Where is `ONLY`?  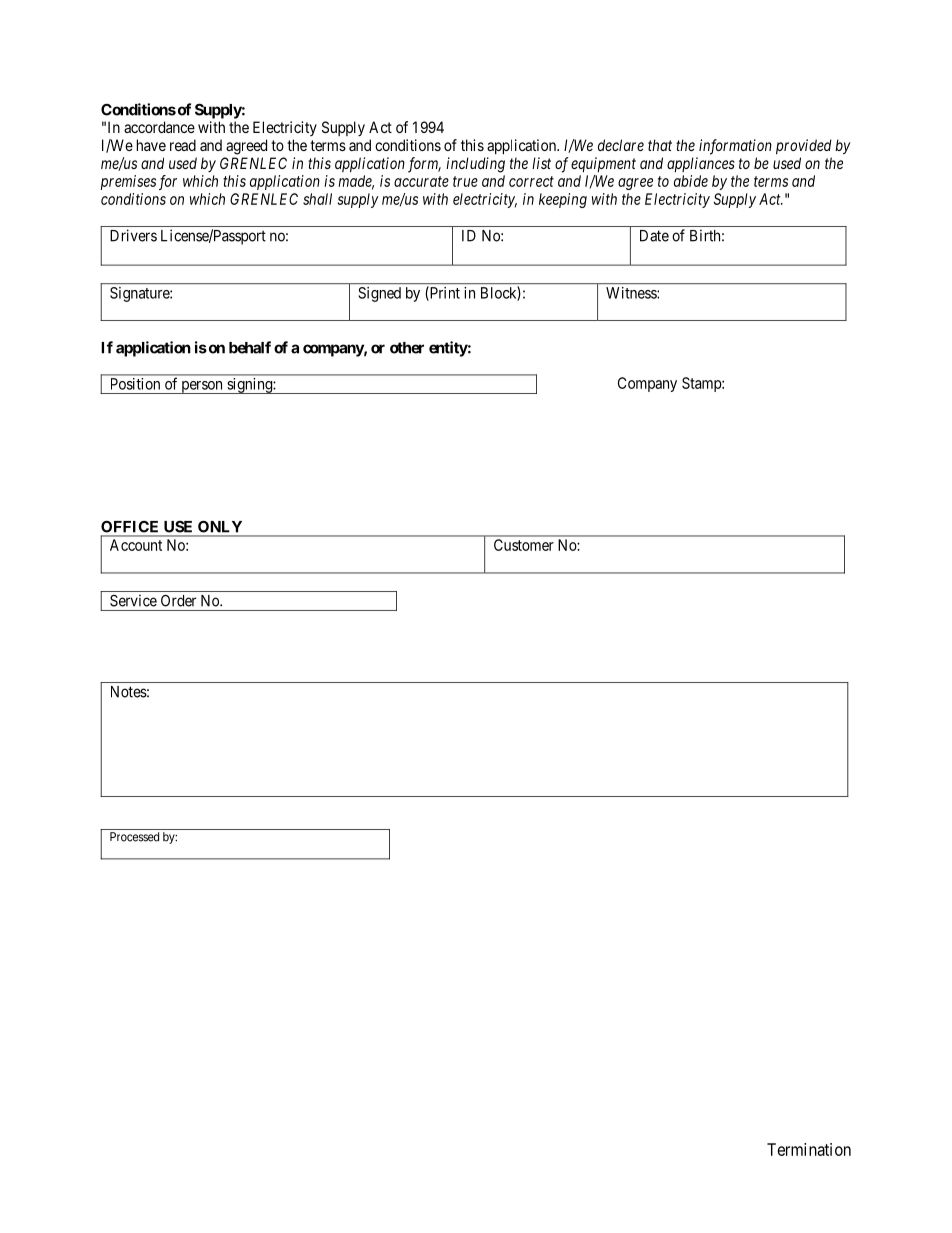
ONLY is located at coordinates (220, 526).
